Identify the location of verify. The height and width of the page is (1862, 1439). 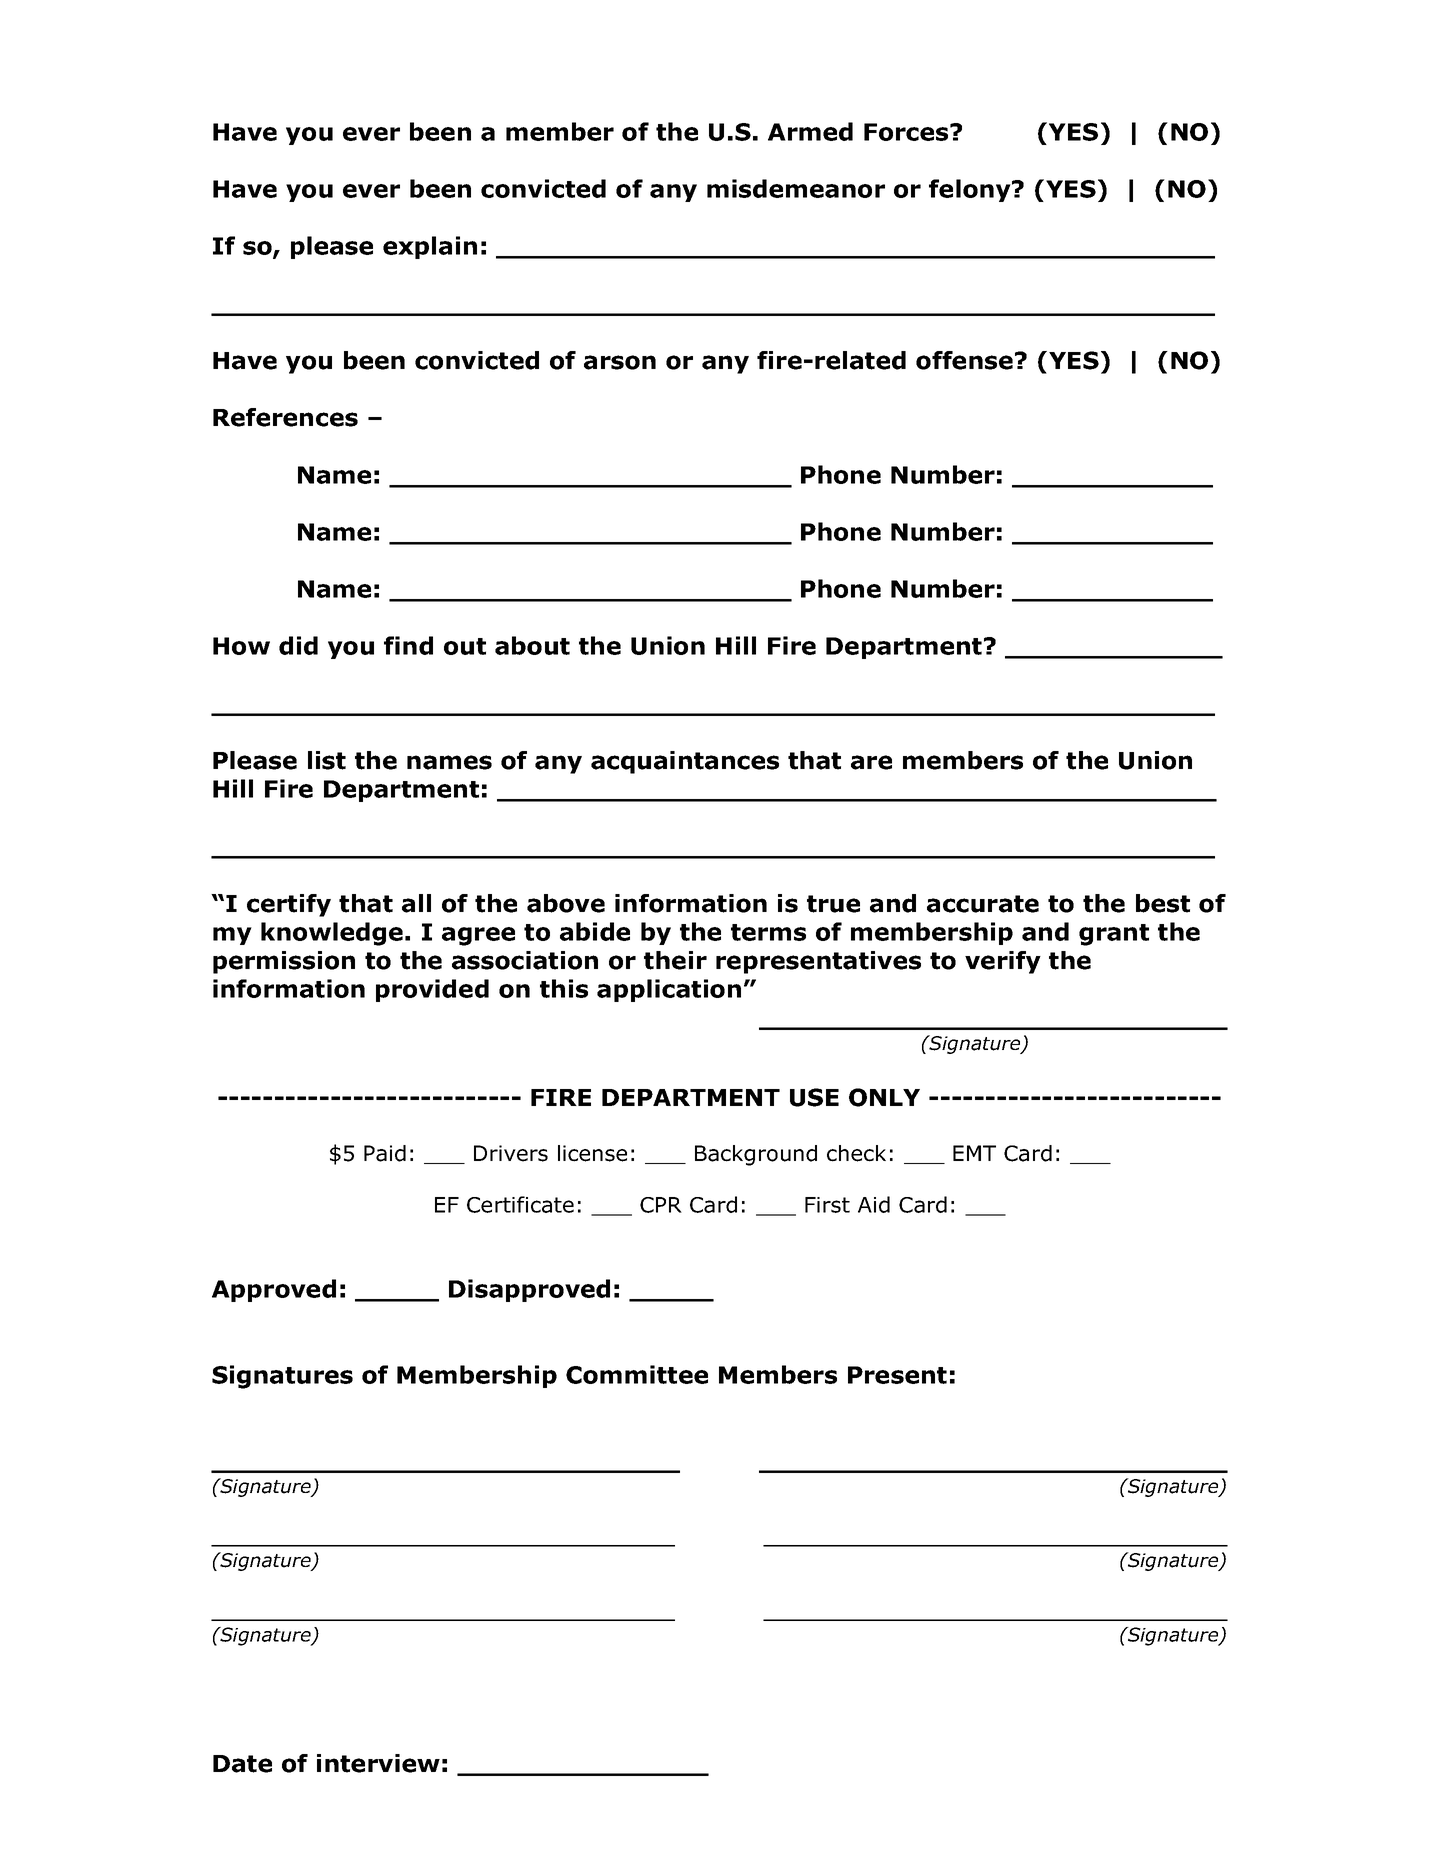
(1003, 962).
